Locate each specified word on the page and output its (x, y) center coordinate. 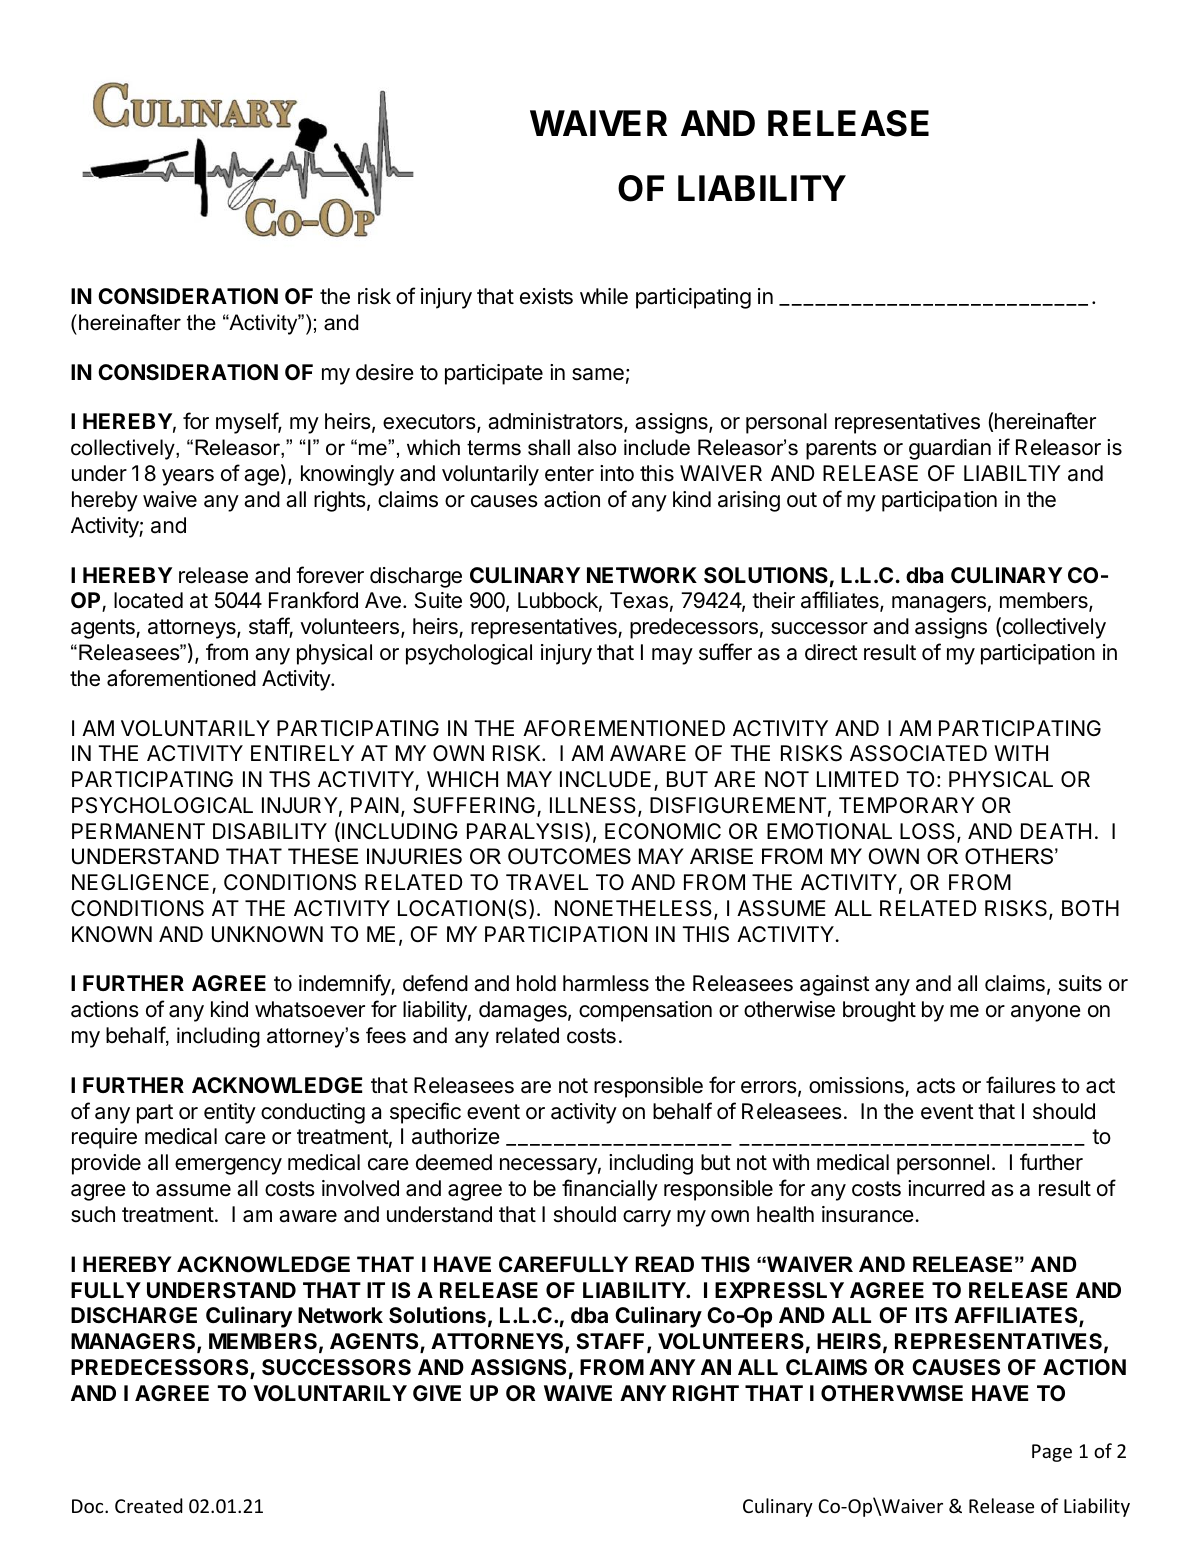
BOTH (1090, 908)
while (604, 296)
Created (149, 1505)
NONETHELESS (635, 909)
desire (385, 372)
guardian (950, 449)
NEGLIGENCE (140, 882)
